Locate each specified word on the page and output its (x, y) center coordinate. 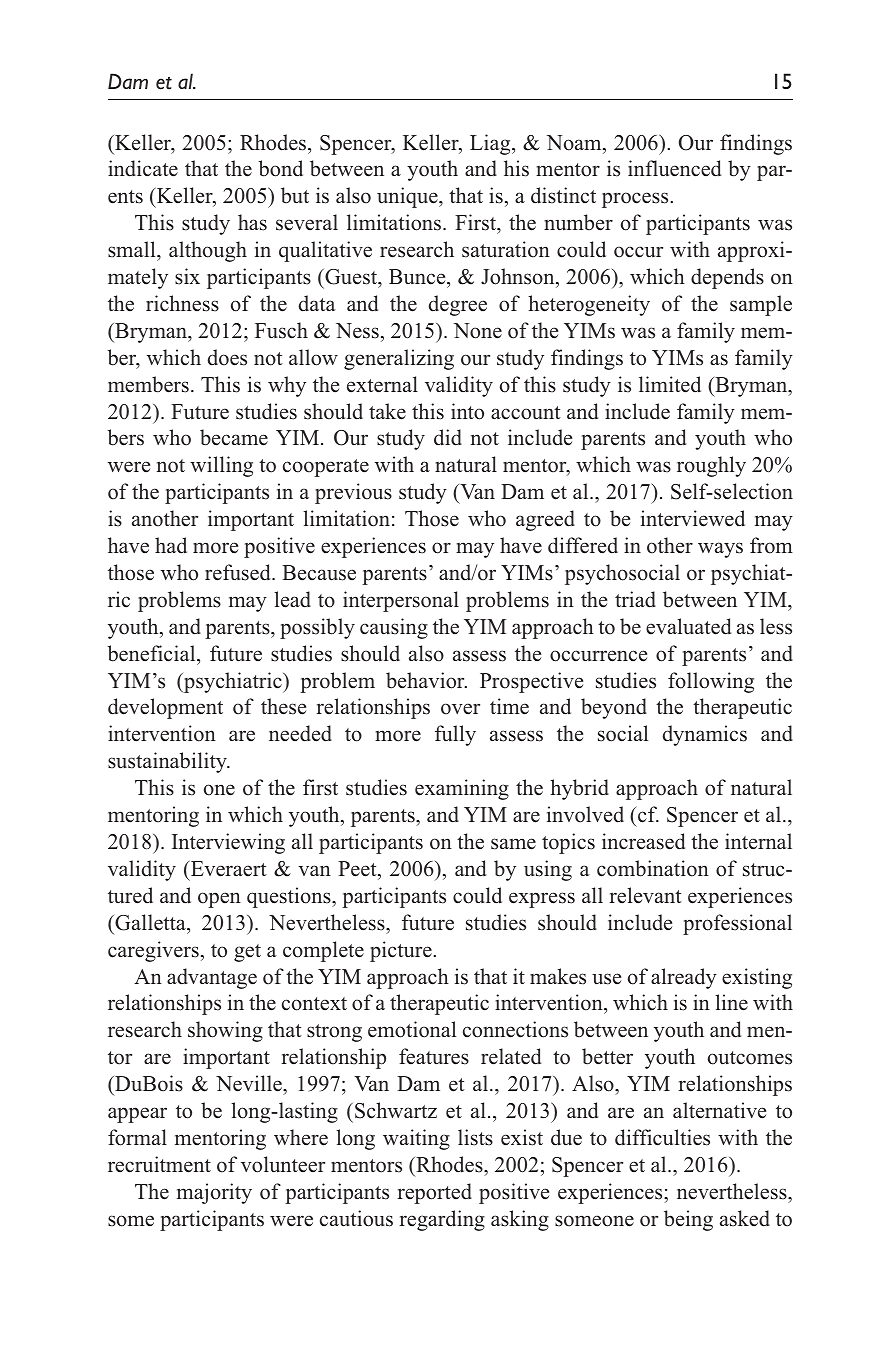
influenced (674, 168)
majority (214, 1193)
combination (653, 868)
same (513, 844)
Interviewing (228, 843)
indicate (143, 168)
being (688, 1220)
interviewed (693, 518)
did (448, 437)
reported (434, 1193)
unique (408, 197)
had (171, 545)
